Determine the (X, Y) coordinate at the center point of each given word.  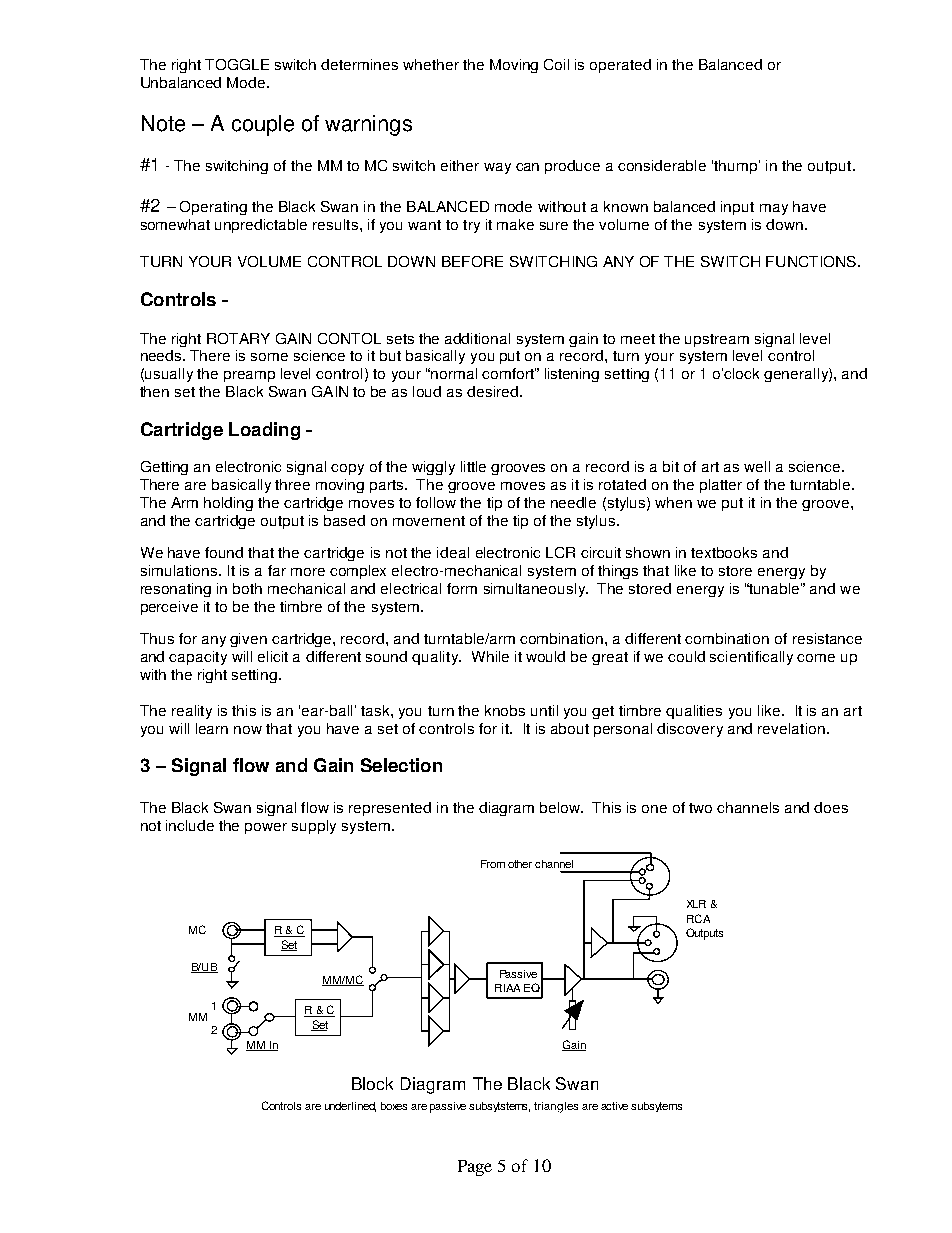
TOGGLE (237, 64)
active (614, 1106)
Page (475, 1168)
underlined (350, 1107)
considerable (662, 165)
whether (431, 64)
